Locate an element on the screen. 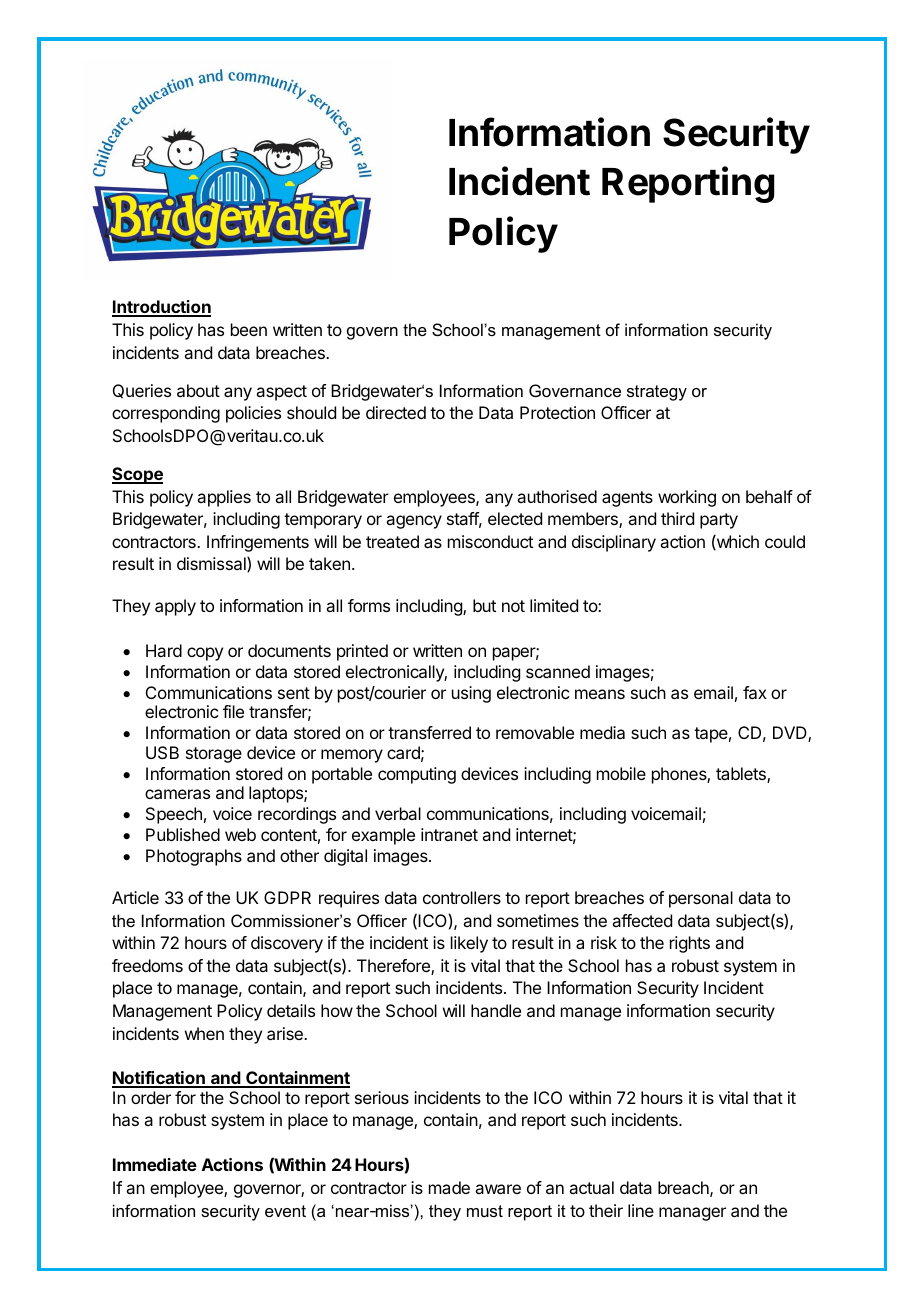 The image size is (924, 1308). directed is located at coordinates (396, 412).
